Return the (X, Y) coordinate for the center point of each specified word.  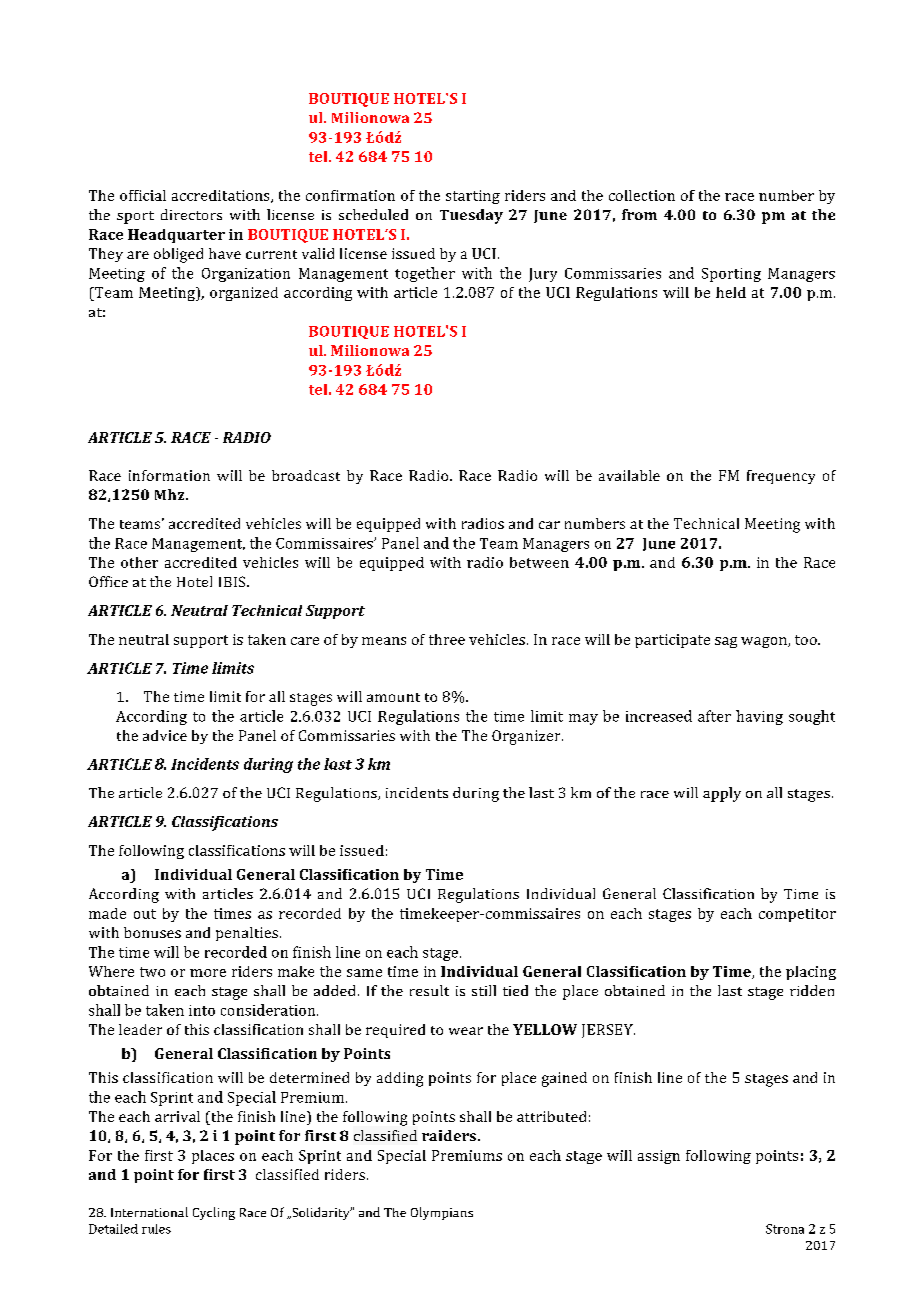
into (202, 1010)
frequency (781, 477)
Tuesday (471, 216)
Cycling (214, 1213)
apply (722, 794)
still (484, 990)
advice (165, 735)
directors (191, 214)
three (447, 639)
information (169, 475)
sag (726, 642)
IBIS (233, 581)
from (639, 214)
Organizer (527, 737)
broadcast (306, 475)
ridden (812, 990)
